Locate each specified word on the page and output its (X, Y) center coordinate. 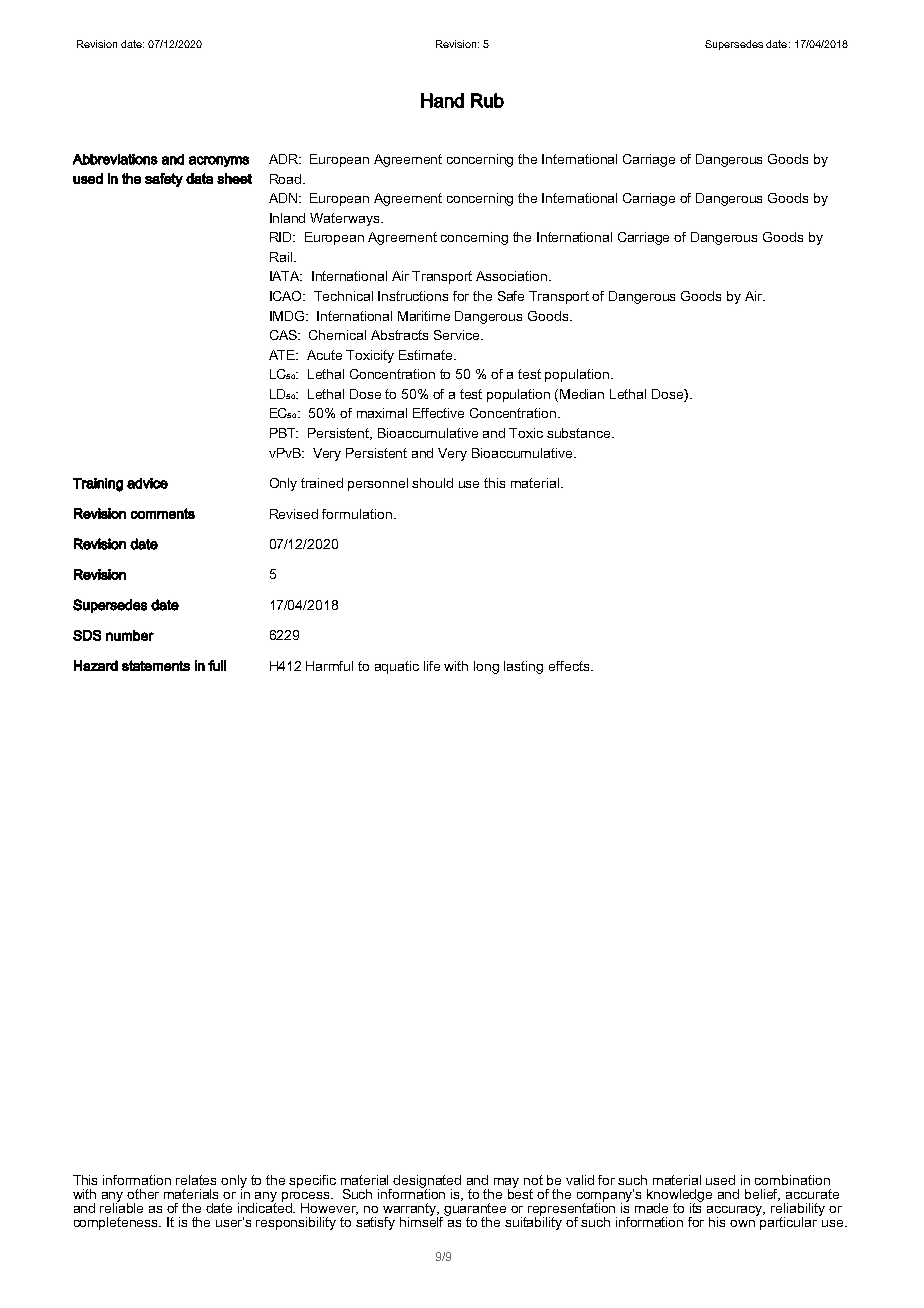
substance (580, 433)
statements (156, 665)
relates (196, 1180)
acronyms (219, 161)
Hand (442, 100)
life (432, 666)
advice (147, 483)
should (432, 483)
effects (570, 666)
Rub (487, 100)
